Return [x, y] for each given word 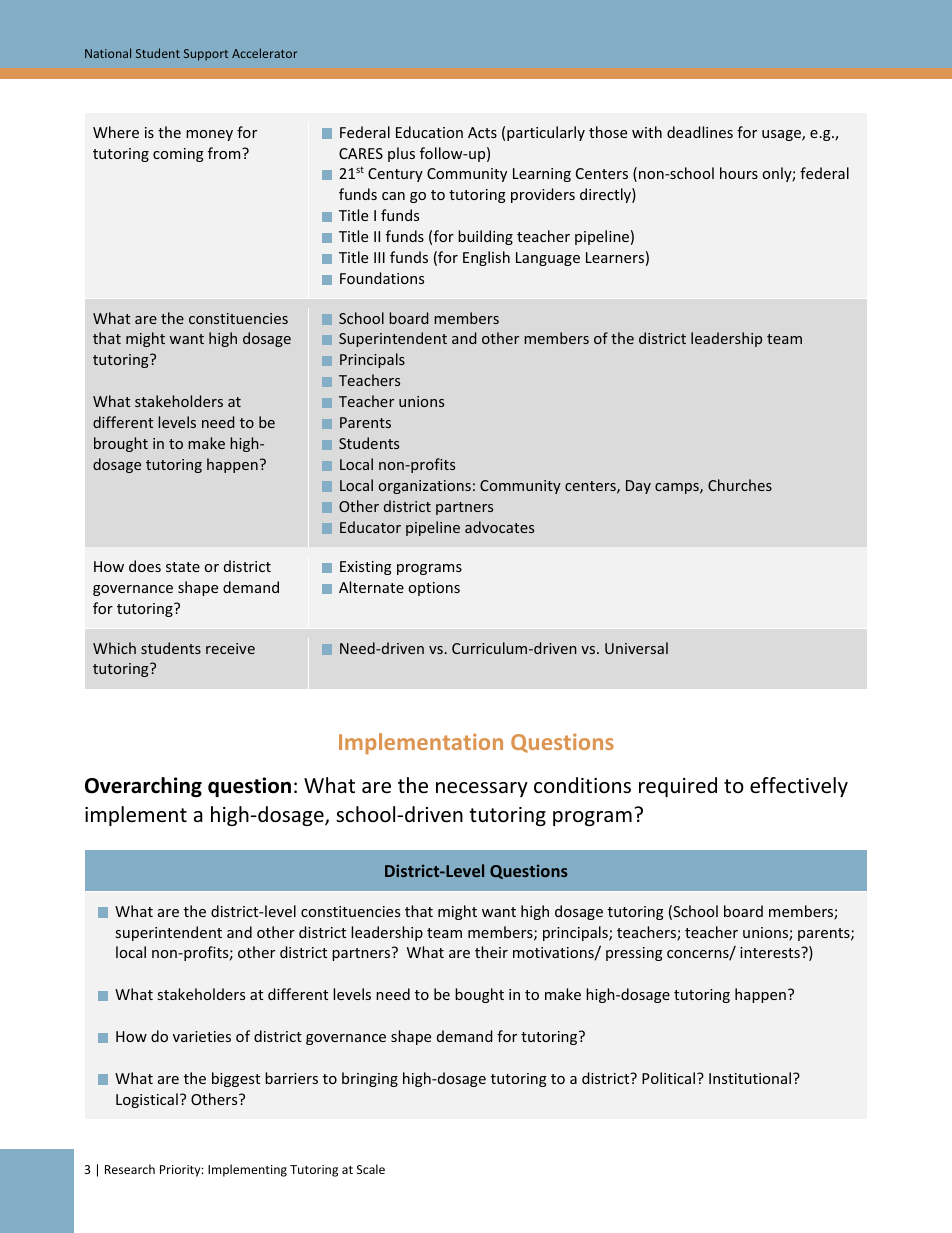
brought [121, 444]
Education [429, 132]
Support [206, 55]
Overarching [143, 787]
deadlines [700, 132]
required [678, 787]
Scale [371, 1169]
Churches [740, 485]
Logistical [147, 1100]
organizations [425, 487]
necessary [482, 789]
